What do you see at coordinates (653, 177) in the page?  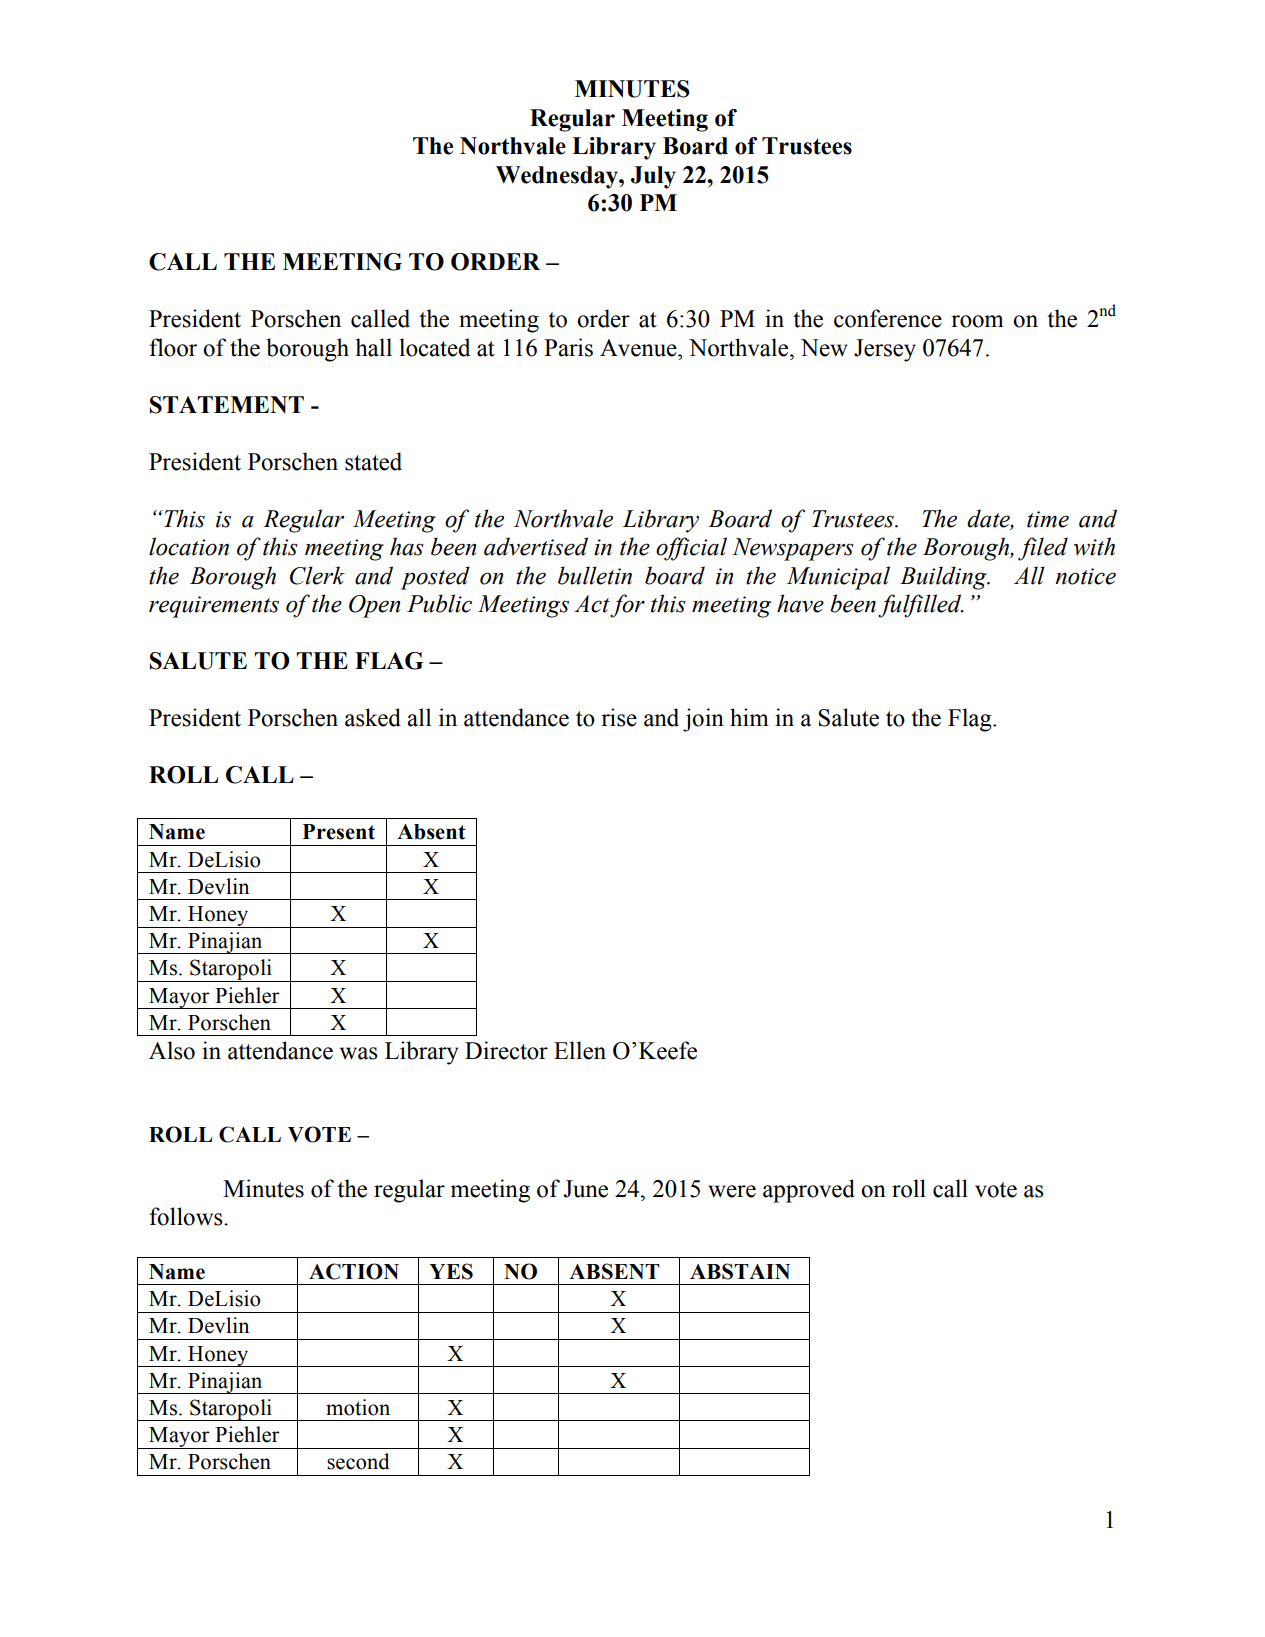 I see `July` at bounding box center [653, 177].
